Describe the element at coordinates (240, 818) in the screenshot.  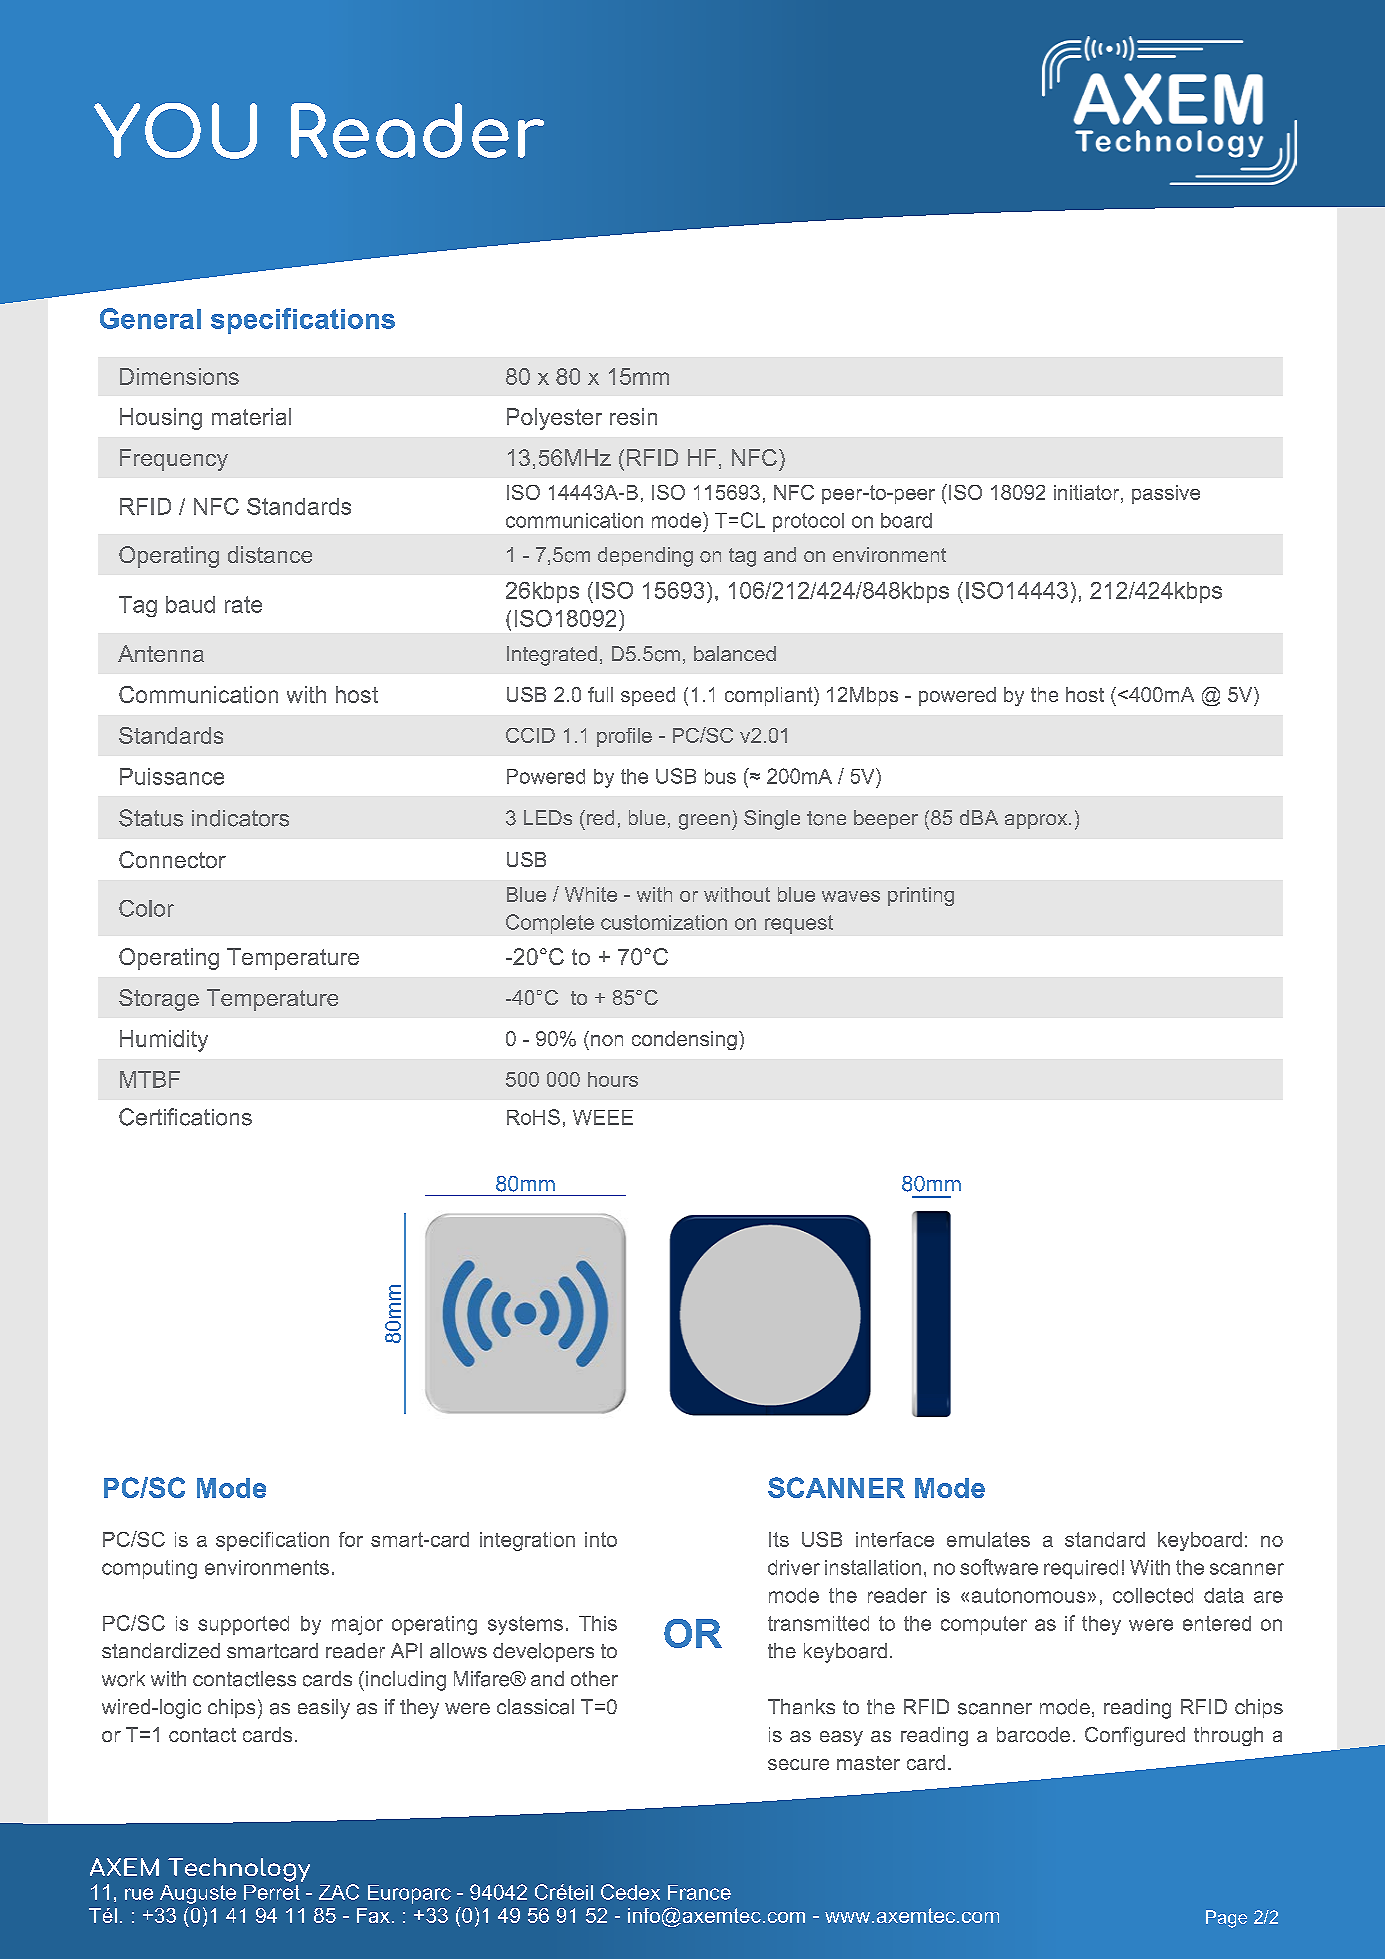
I see `indicators` at that location.
